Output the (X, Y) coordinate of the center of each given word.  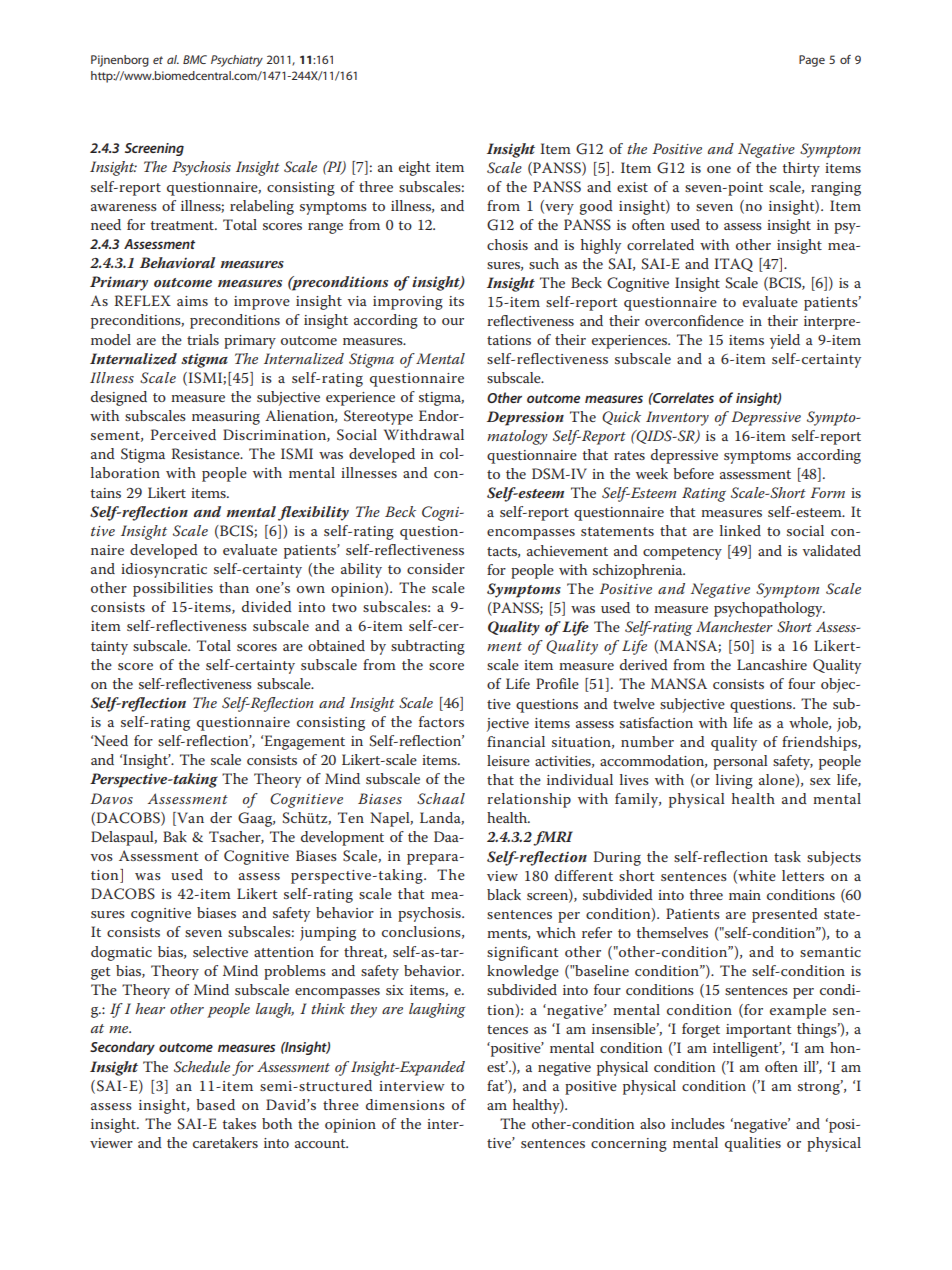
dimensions (405, 1104)
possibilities (173, 589)
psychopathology (769, 609)
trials (203, 339)
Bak (175, 836)
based (215, 1104)
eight (414, 168)
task (787, 856)
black (504, 894)
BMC (195, 59)
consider (436, 568)
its (456, 301)
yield (785, 341)
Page (812, 61)
